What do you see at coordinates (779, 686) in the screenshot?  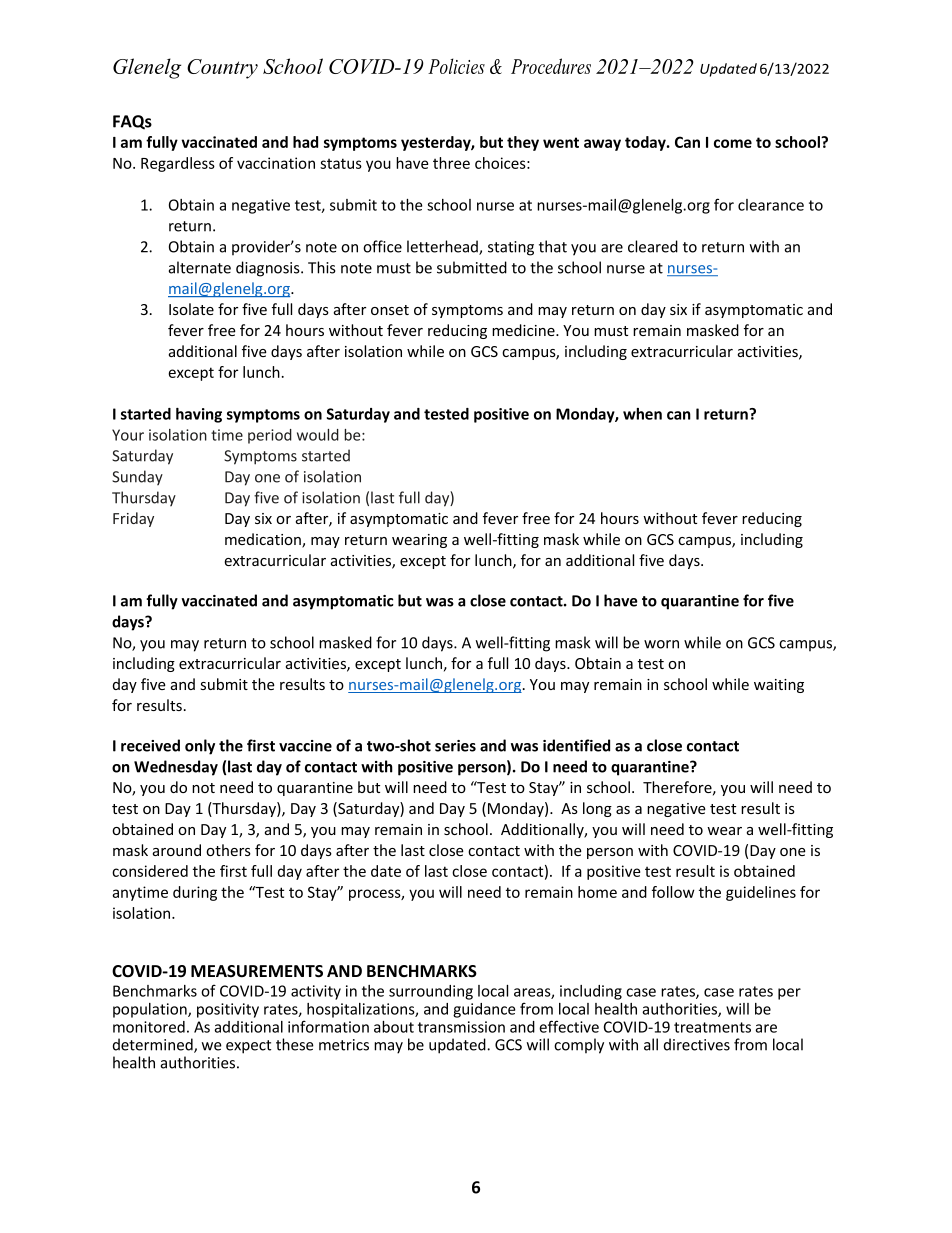 I see `waiting` at bounding box center [779, 686].
